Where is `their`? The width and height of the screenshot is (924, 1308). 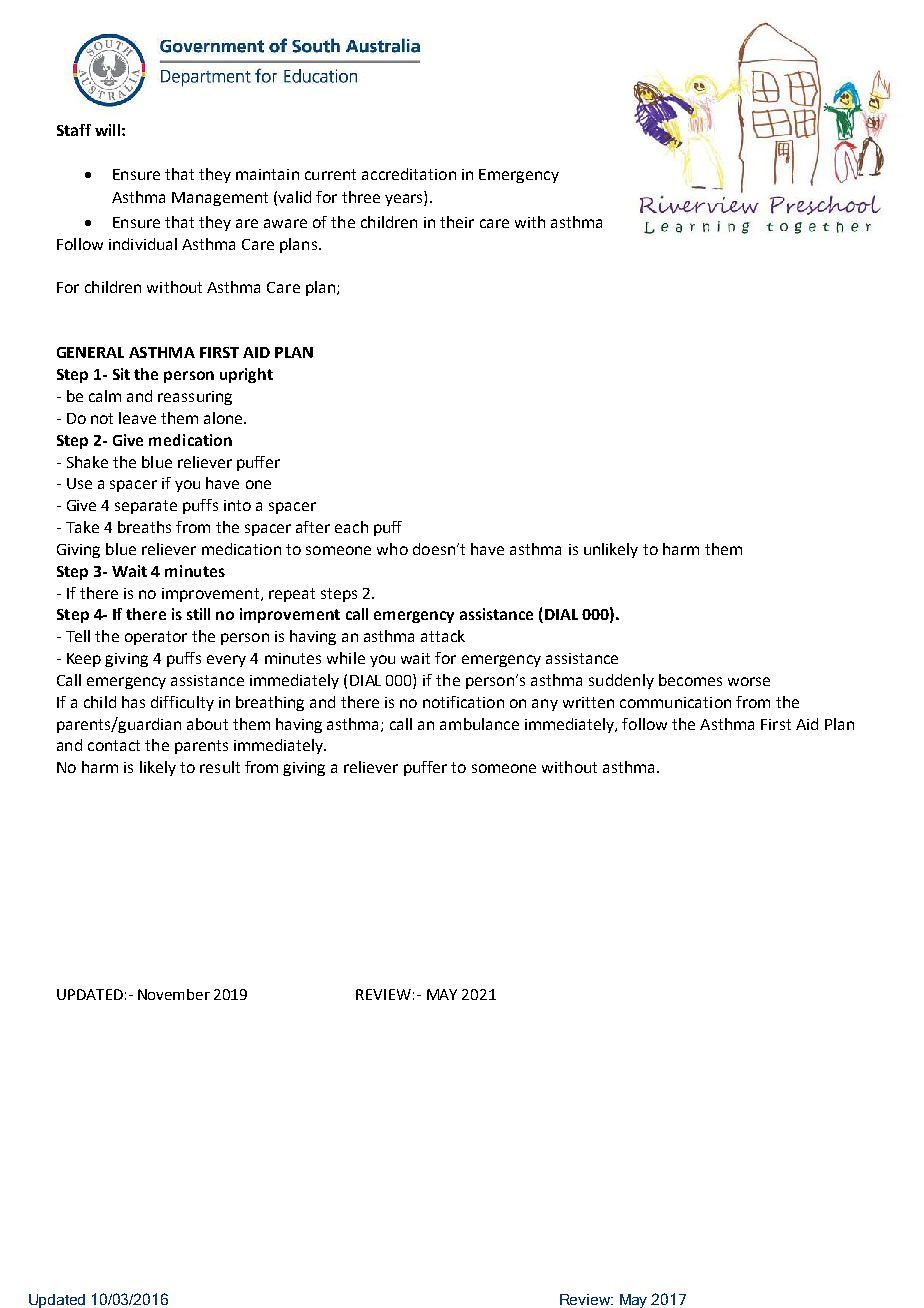 their is located at coordinates (457, 222).
